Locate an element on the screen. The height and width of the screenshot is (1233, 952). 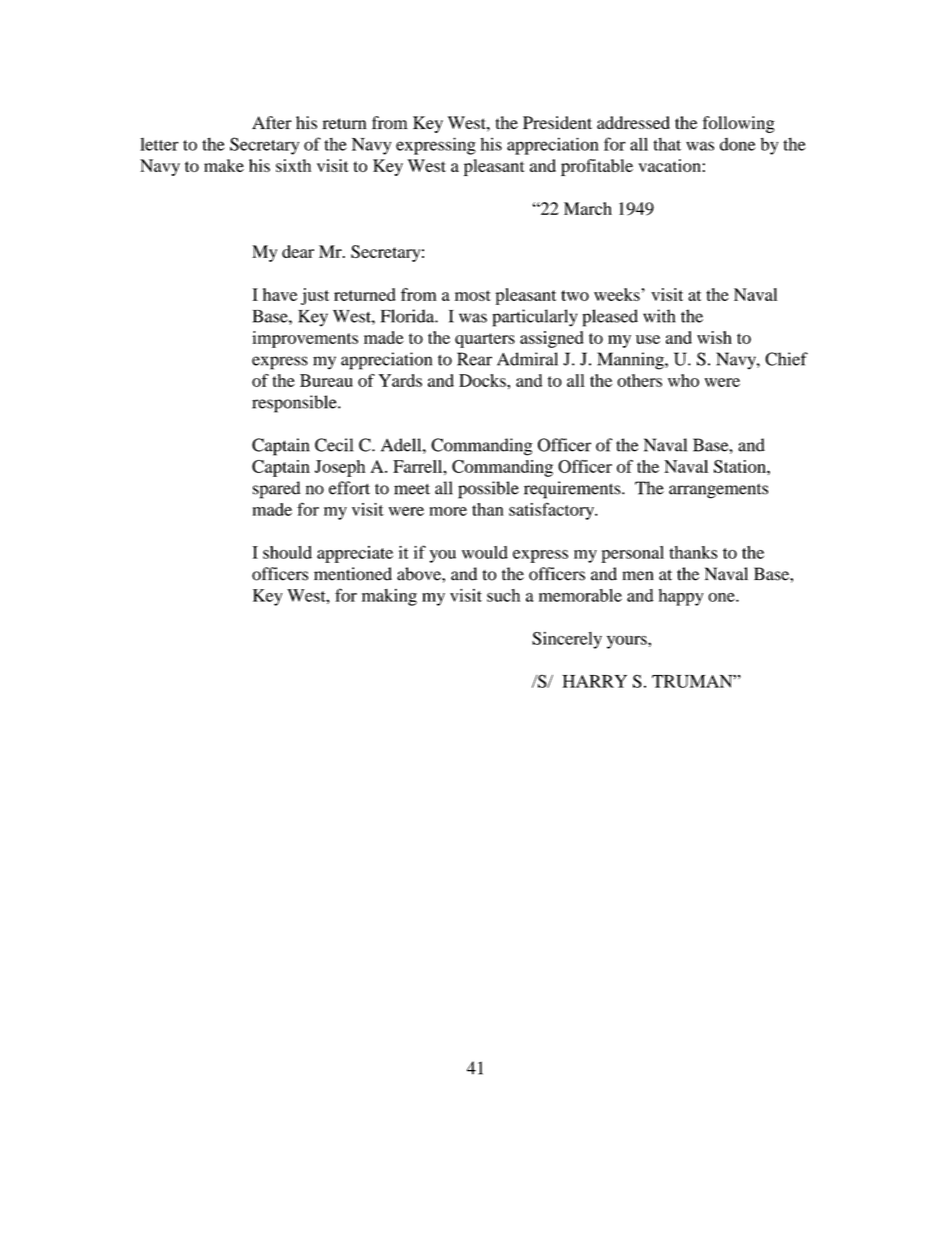
After is located at coordinates (272, 122).
